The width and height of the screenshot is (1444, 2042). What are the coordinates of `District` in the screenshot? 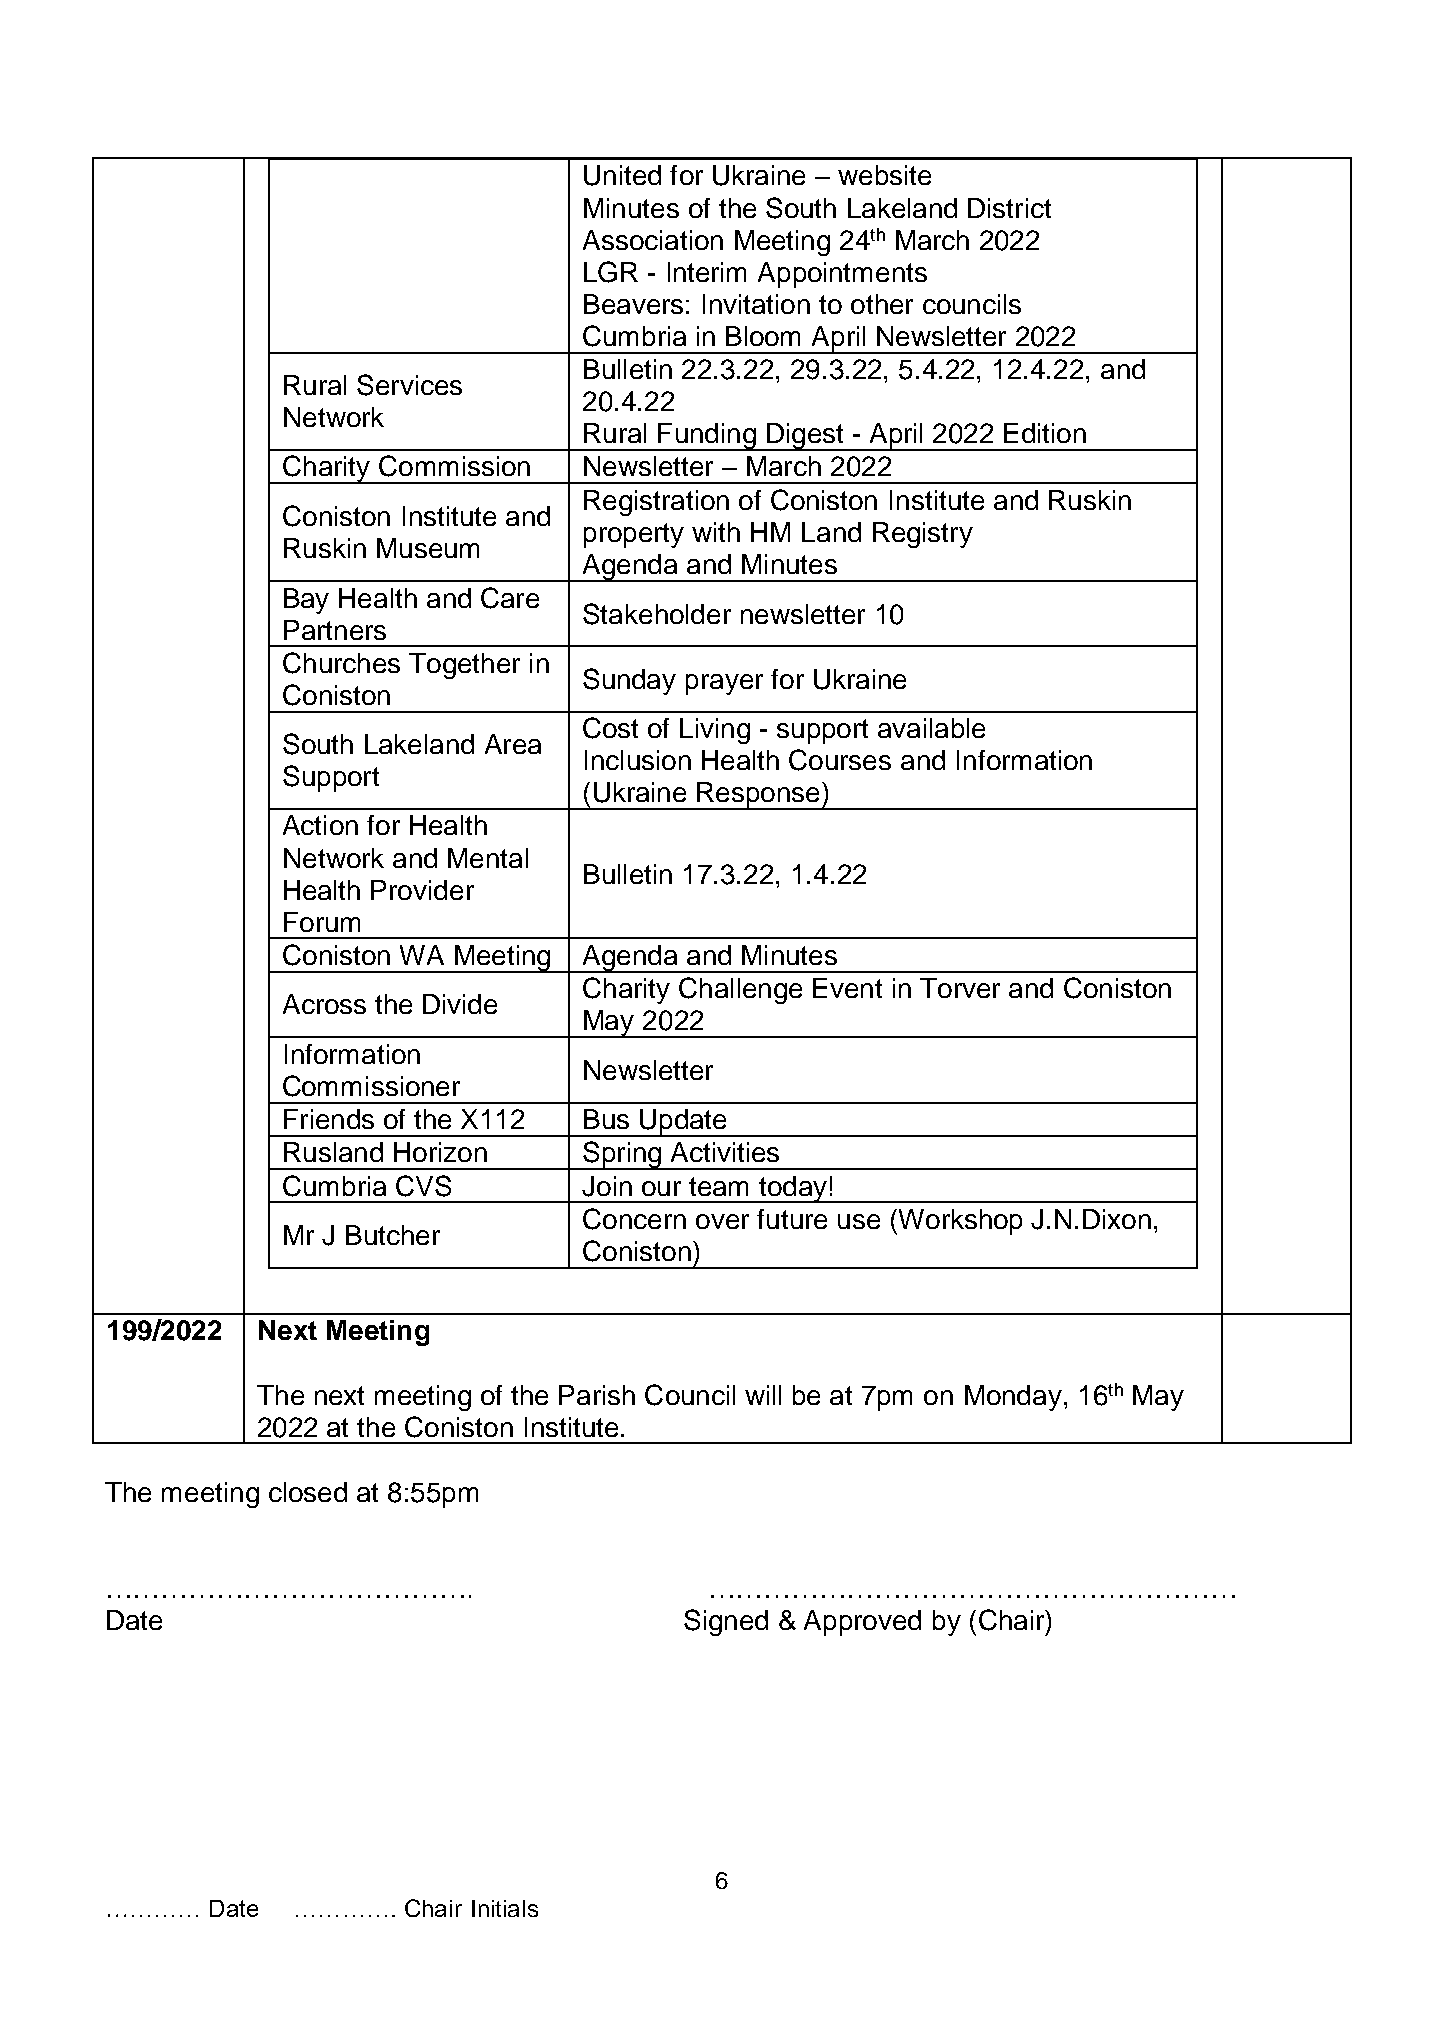 It's located at (1009, 208).
